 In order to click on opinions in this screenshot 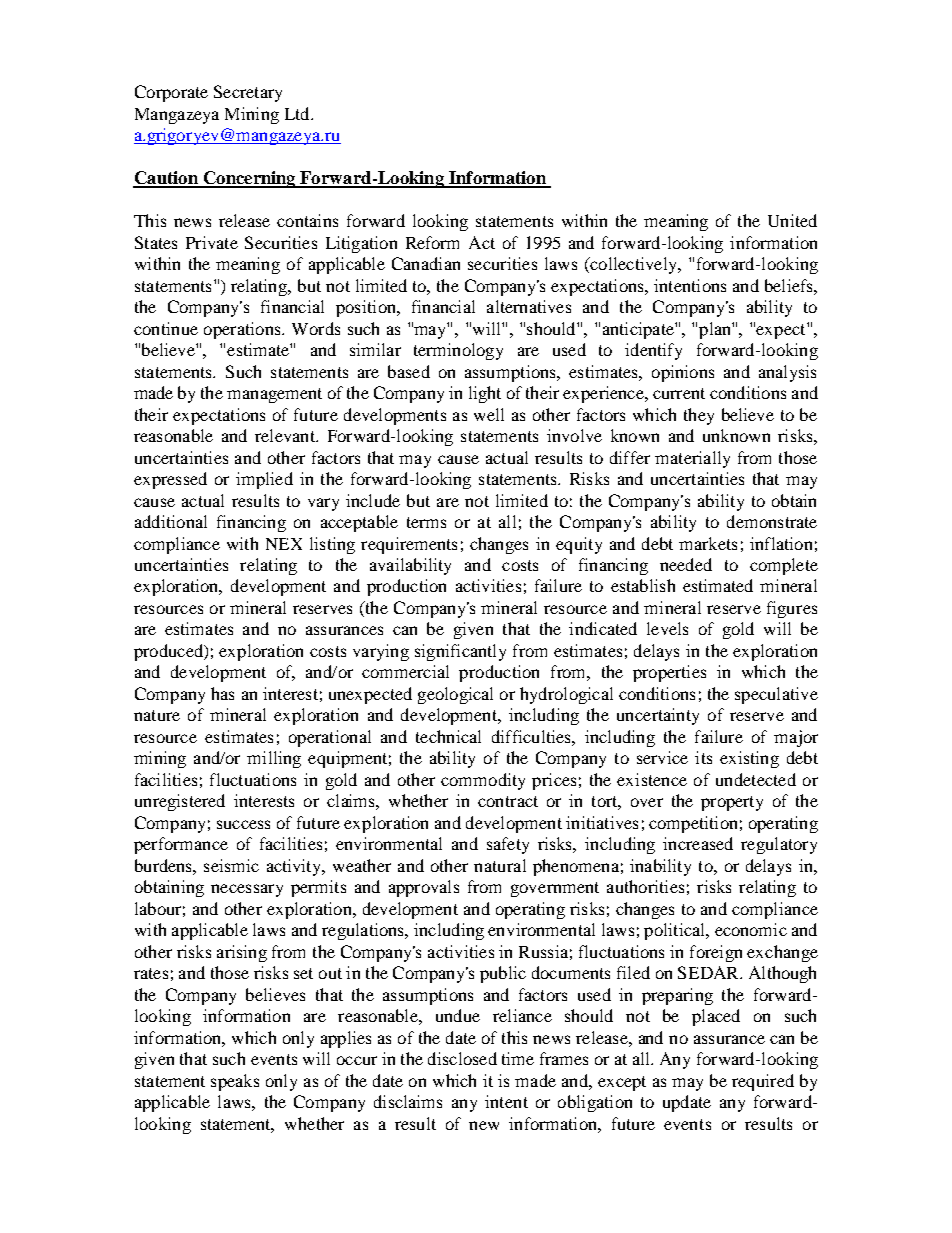, I will do `click(683, 373)`.
